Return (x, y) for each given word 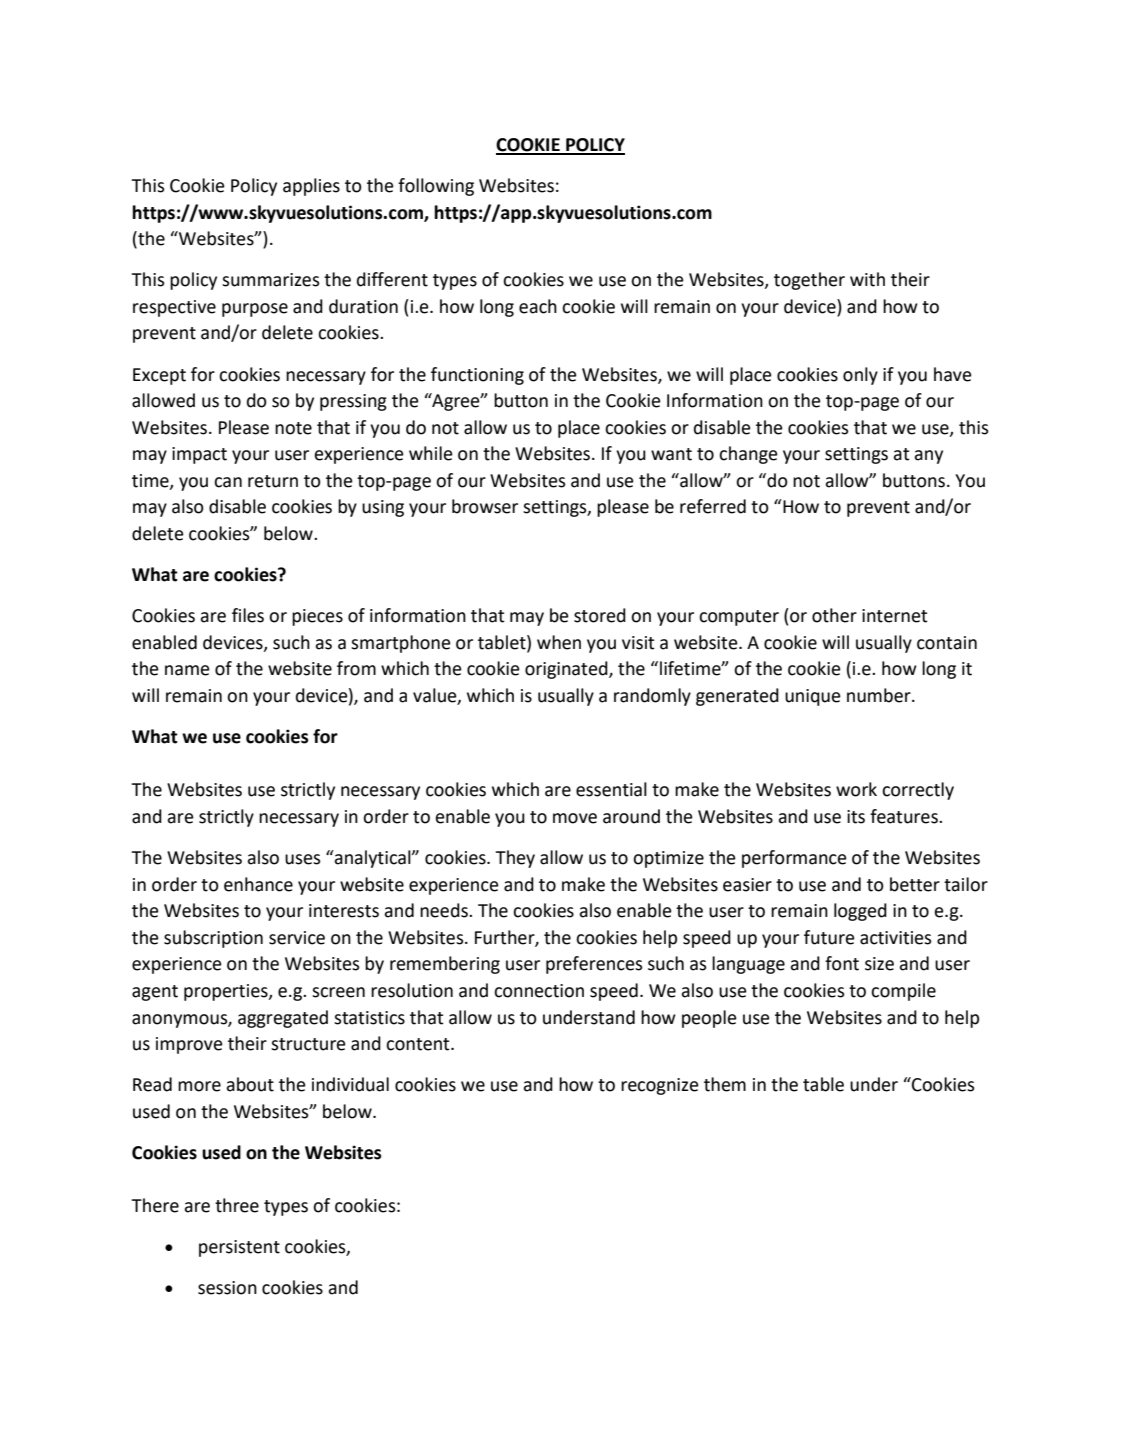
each (538, 306)
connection (539, 991)
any (928, 457)
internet (895, 616)
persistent (239, 1248)
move (575, 818)
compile (903, 992)
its (856, 817)
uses (303, 859)
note (293, 428)
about (250, 1084)
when (559, 642)
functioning (477, 376)
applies (311, 187)
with (867, 279)
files (248, 615)
